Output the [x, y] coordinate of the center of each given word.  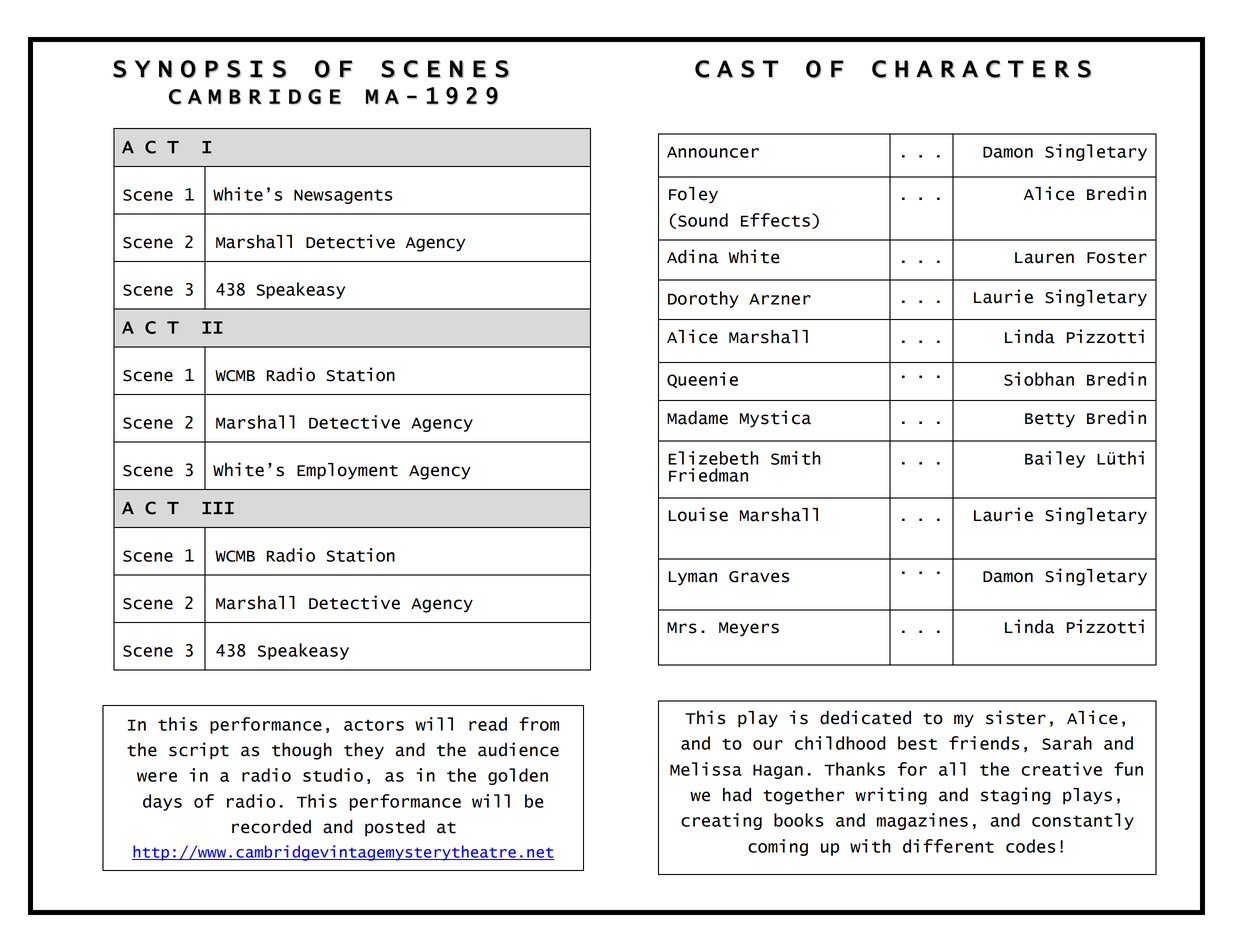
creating [721, 821]
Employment [347, 471]
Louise [698, 514]
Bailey [1055, 459]
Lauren [1044, 258]
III [218, 508]
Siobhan [1039, 379]
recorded [271, 827]
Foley [693, 195]
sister [1016, 717]
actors [374, 725]
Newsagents [343, 196]
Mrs [682, 628]
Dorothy [703, 299]
